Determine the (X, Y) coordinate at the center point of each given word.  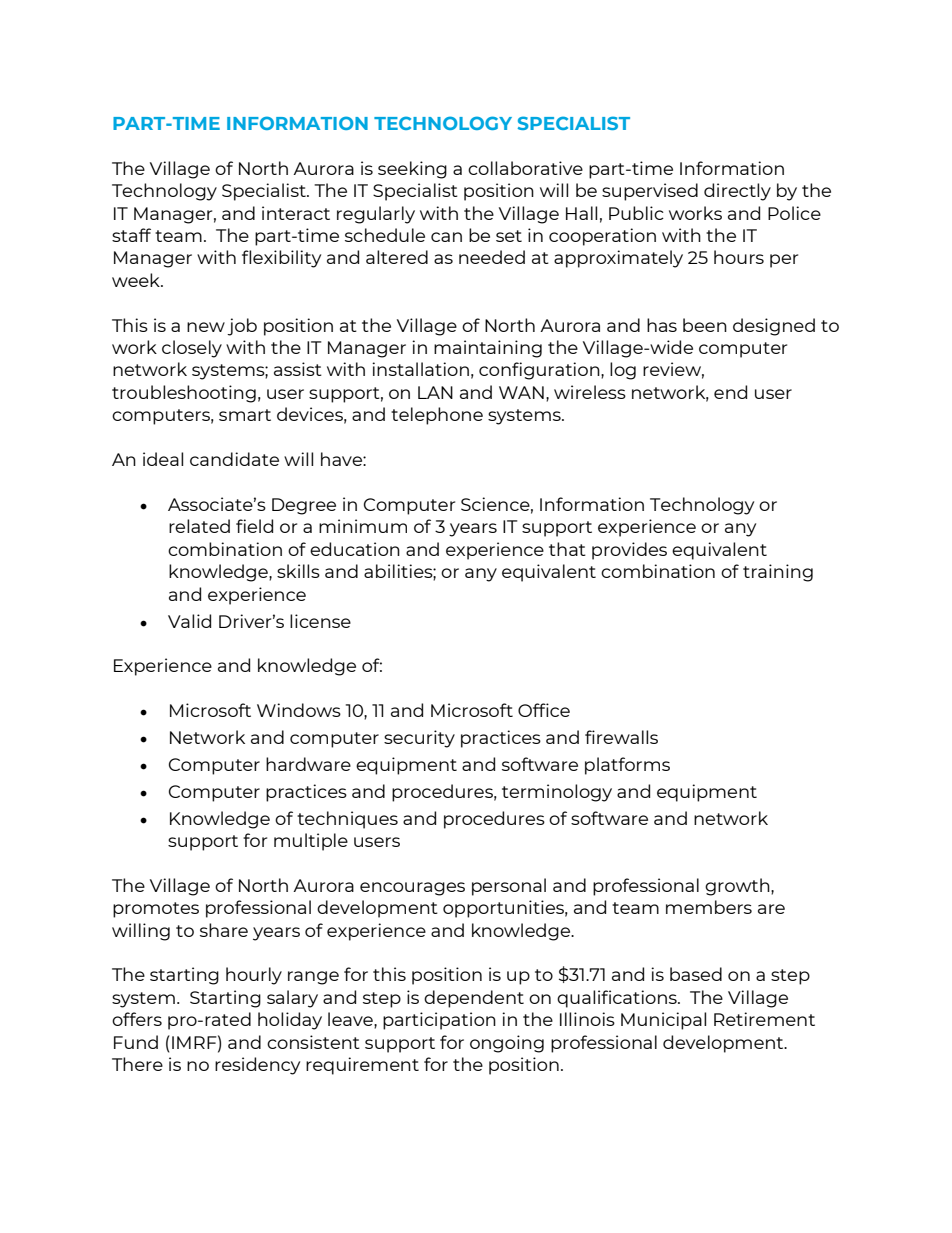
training (778, 573)
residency (257, 1066)
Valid (189, 621)
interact (296, 213)
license (320, 621)
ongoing (507, 1044)
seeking (412, 170)
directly (737, 192)
